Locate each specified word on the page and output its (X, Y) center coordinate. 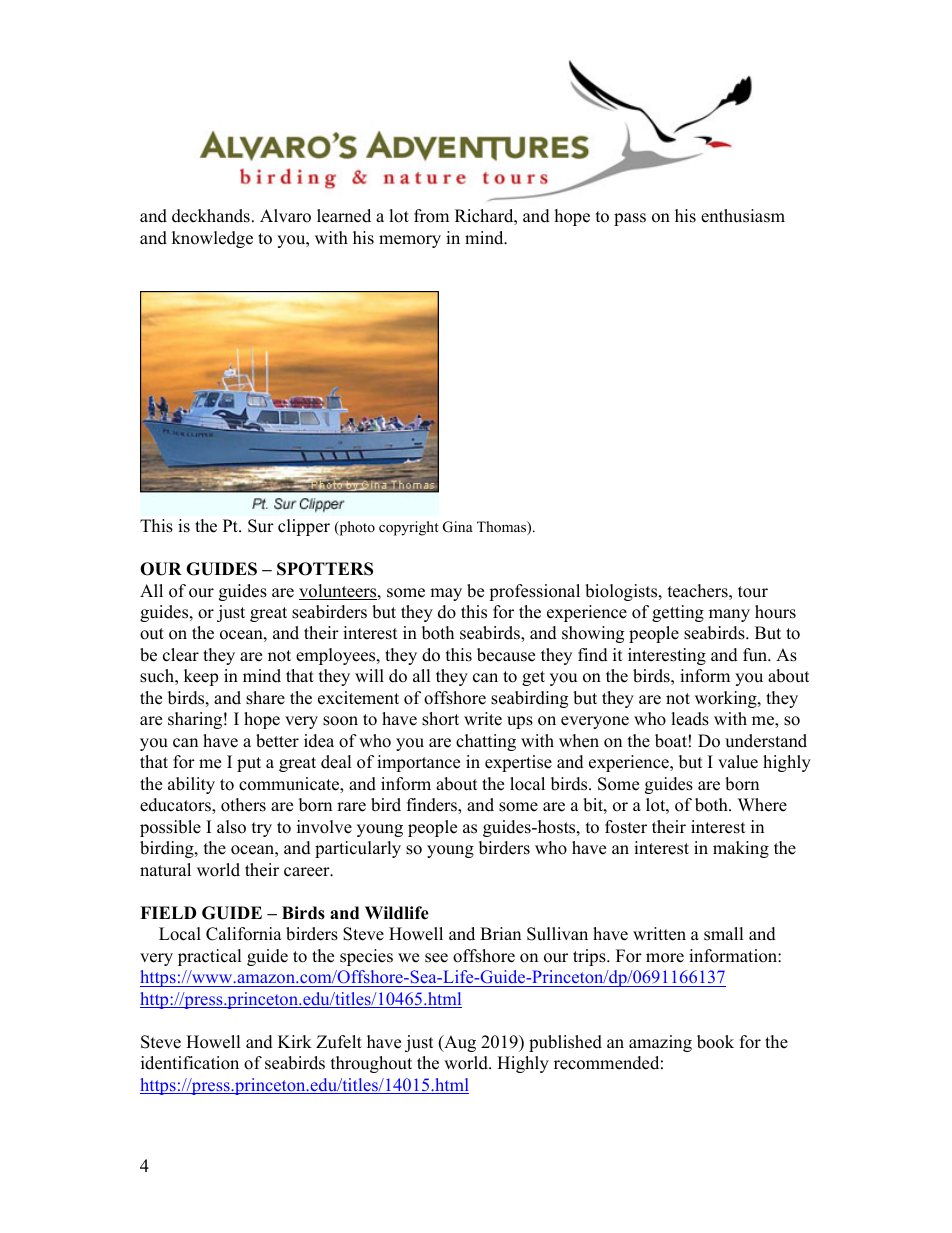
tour (753, 592)
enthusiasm (743, 216)
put (249, 764)
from (431, 216)
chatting (486, 742)
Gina (458, 527)
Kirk (295, 1041)
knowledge (212, 239)
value (738, 762)
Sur (261, 526)
